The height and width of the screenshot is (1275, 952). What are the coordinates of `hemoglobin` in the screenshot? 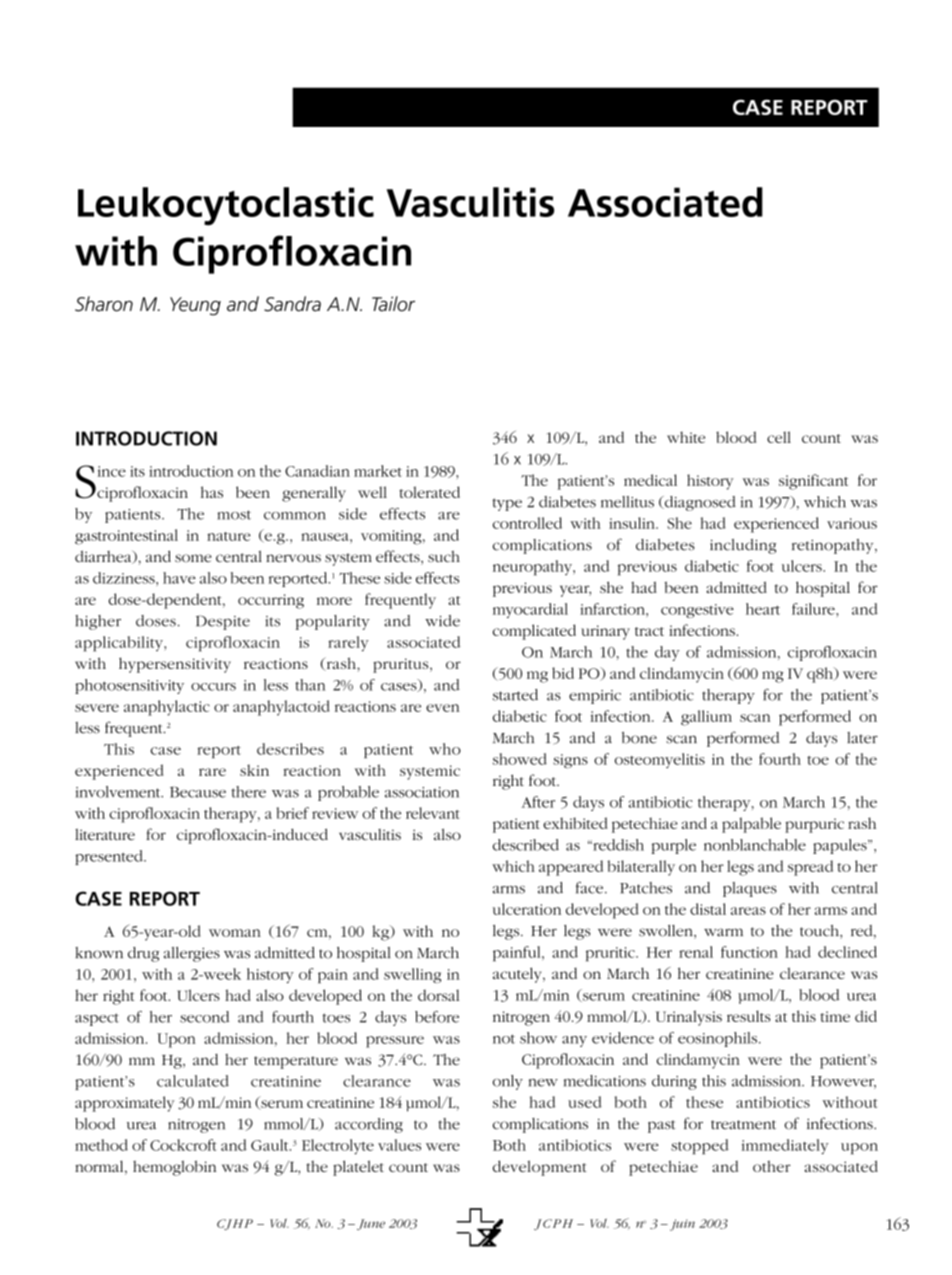 It's located at (174, 1168).
